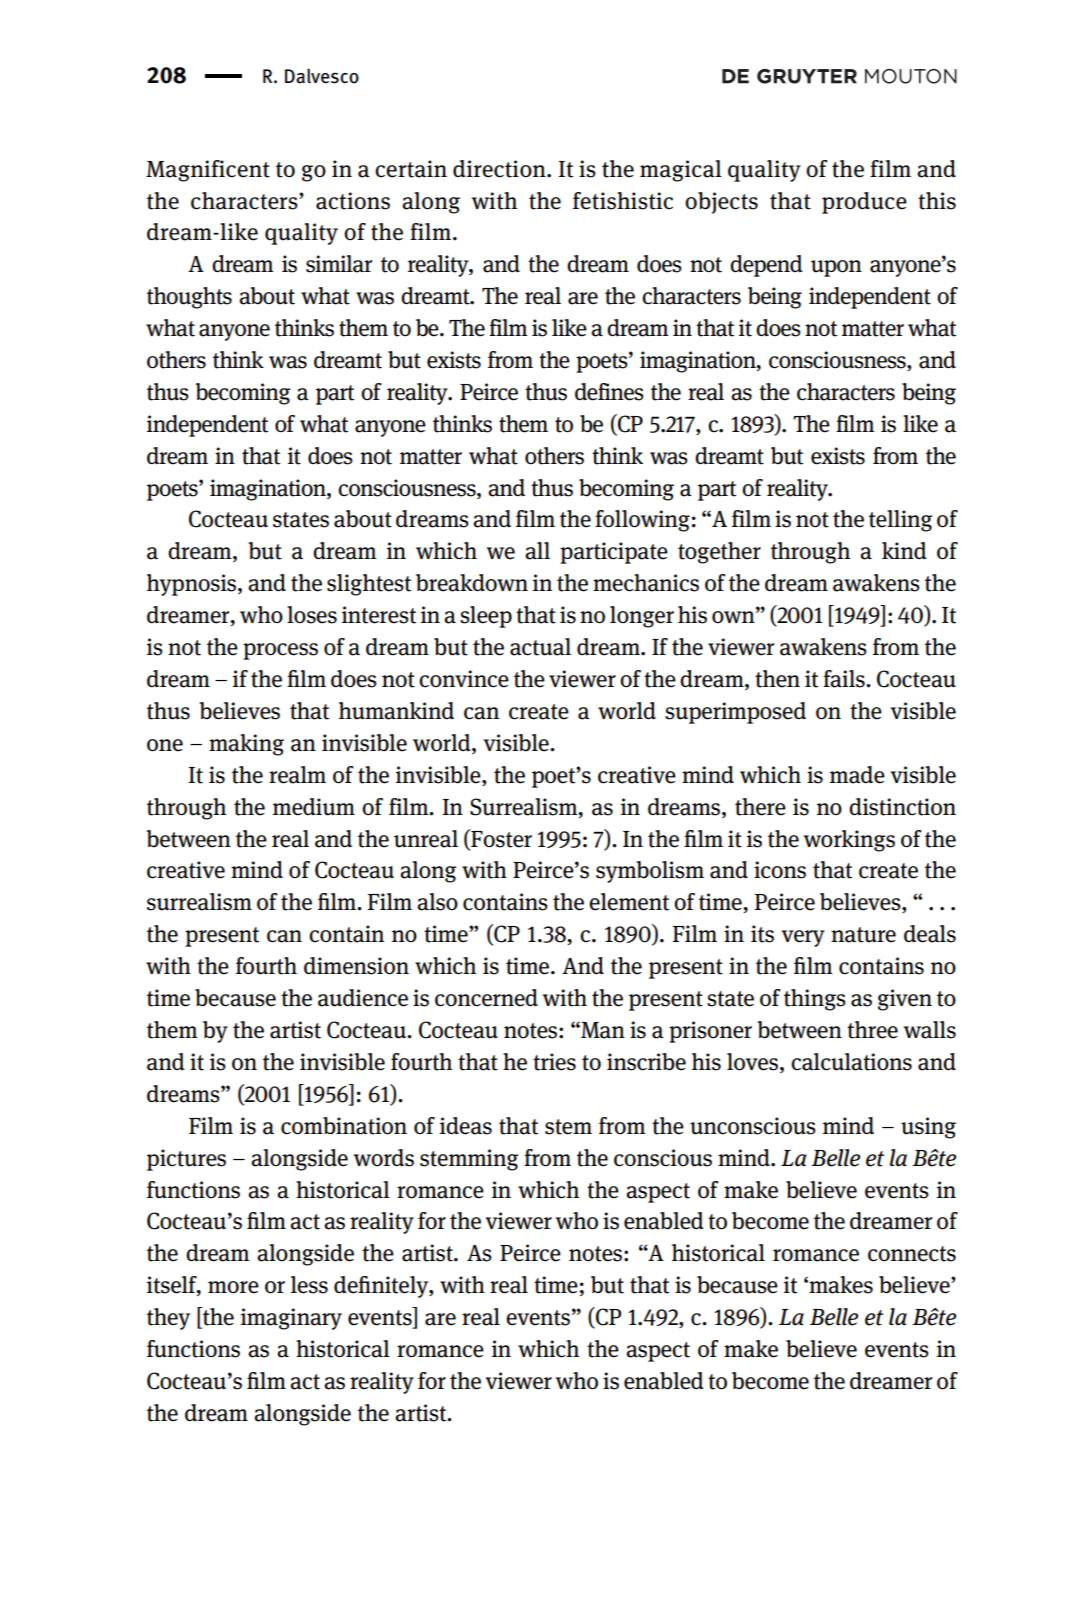  What do you see at coordinates (356, 966) in the screenshot?
I see `dimension` at bounding box center [356, 966].
